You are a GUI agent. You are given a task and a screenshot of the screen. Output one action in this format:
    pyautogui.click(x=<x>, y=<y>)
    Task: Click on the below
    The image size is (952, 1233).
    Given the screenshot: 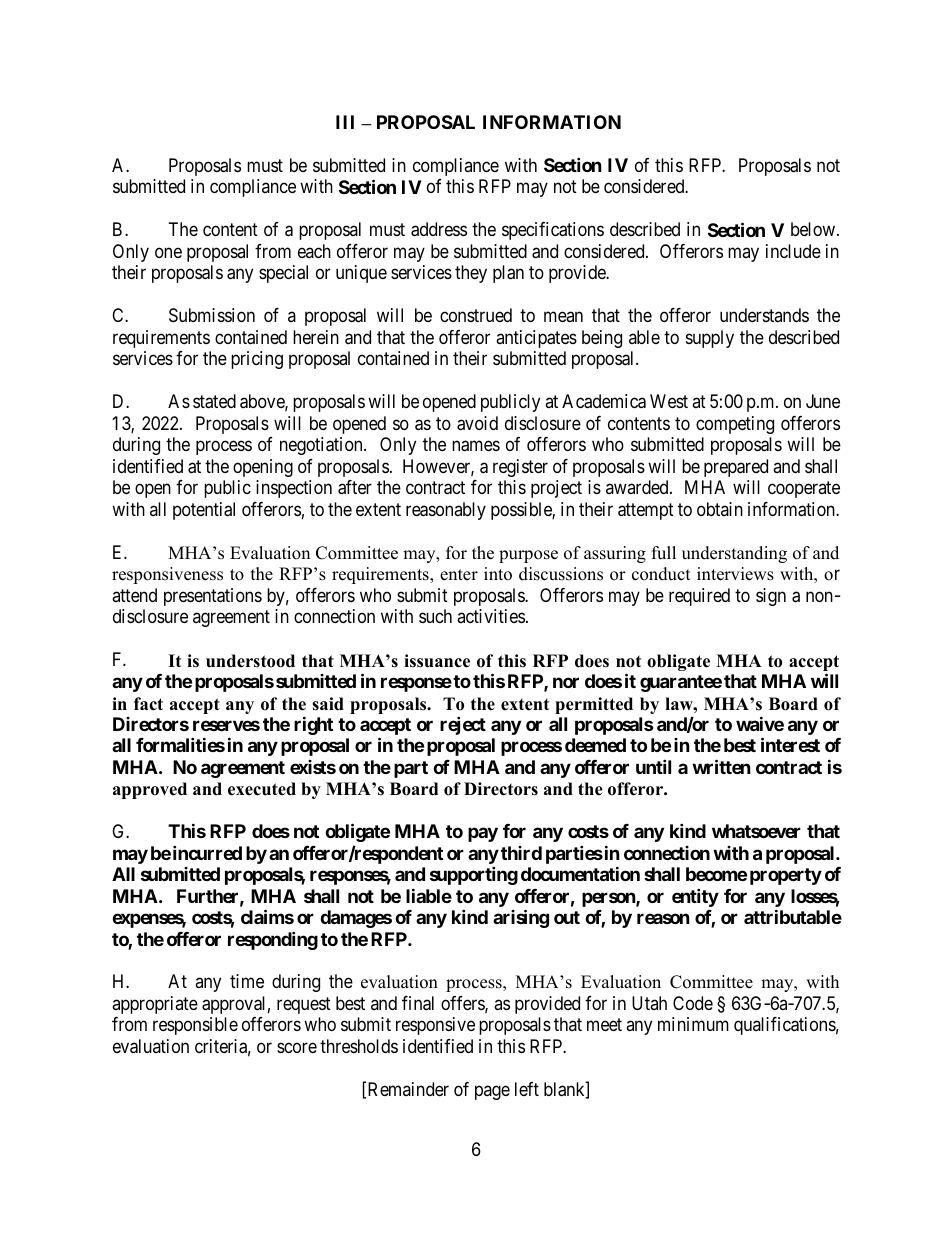 What is the action you would take?
    pyautogui.click(x=814, y=229)
